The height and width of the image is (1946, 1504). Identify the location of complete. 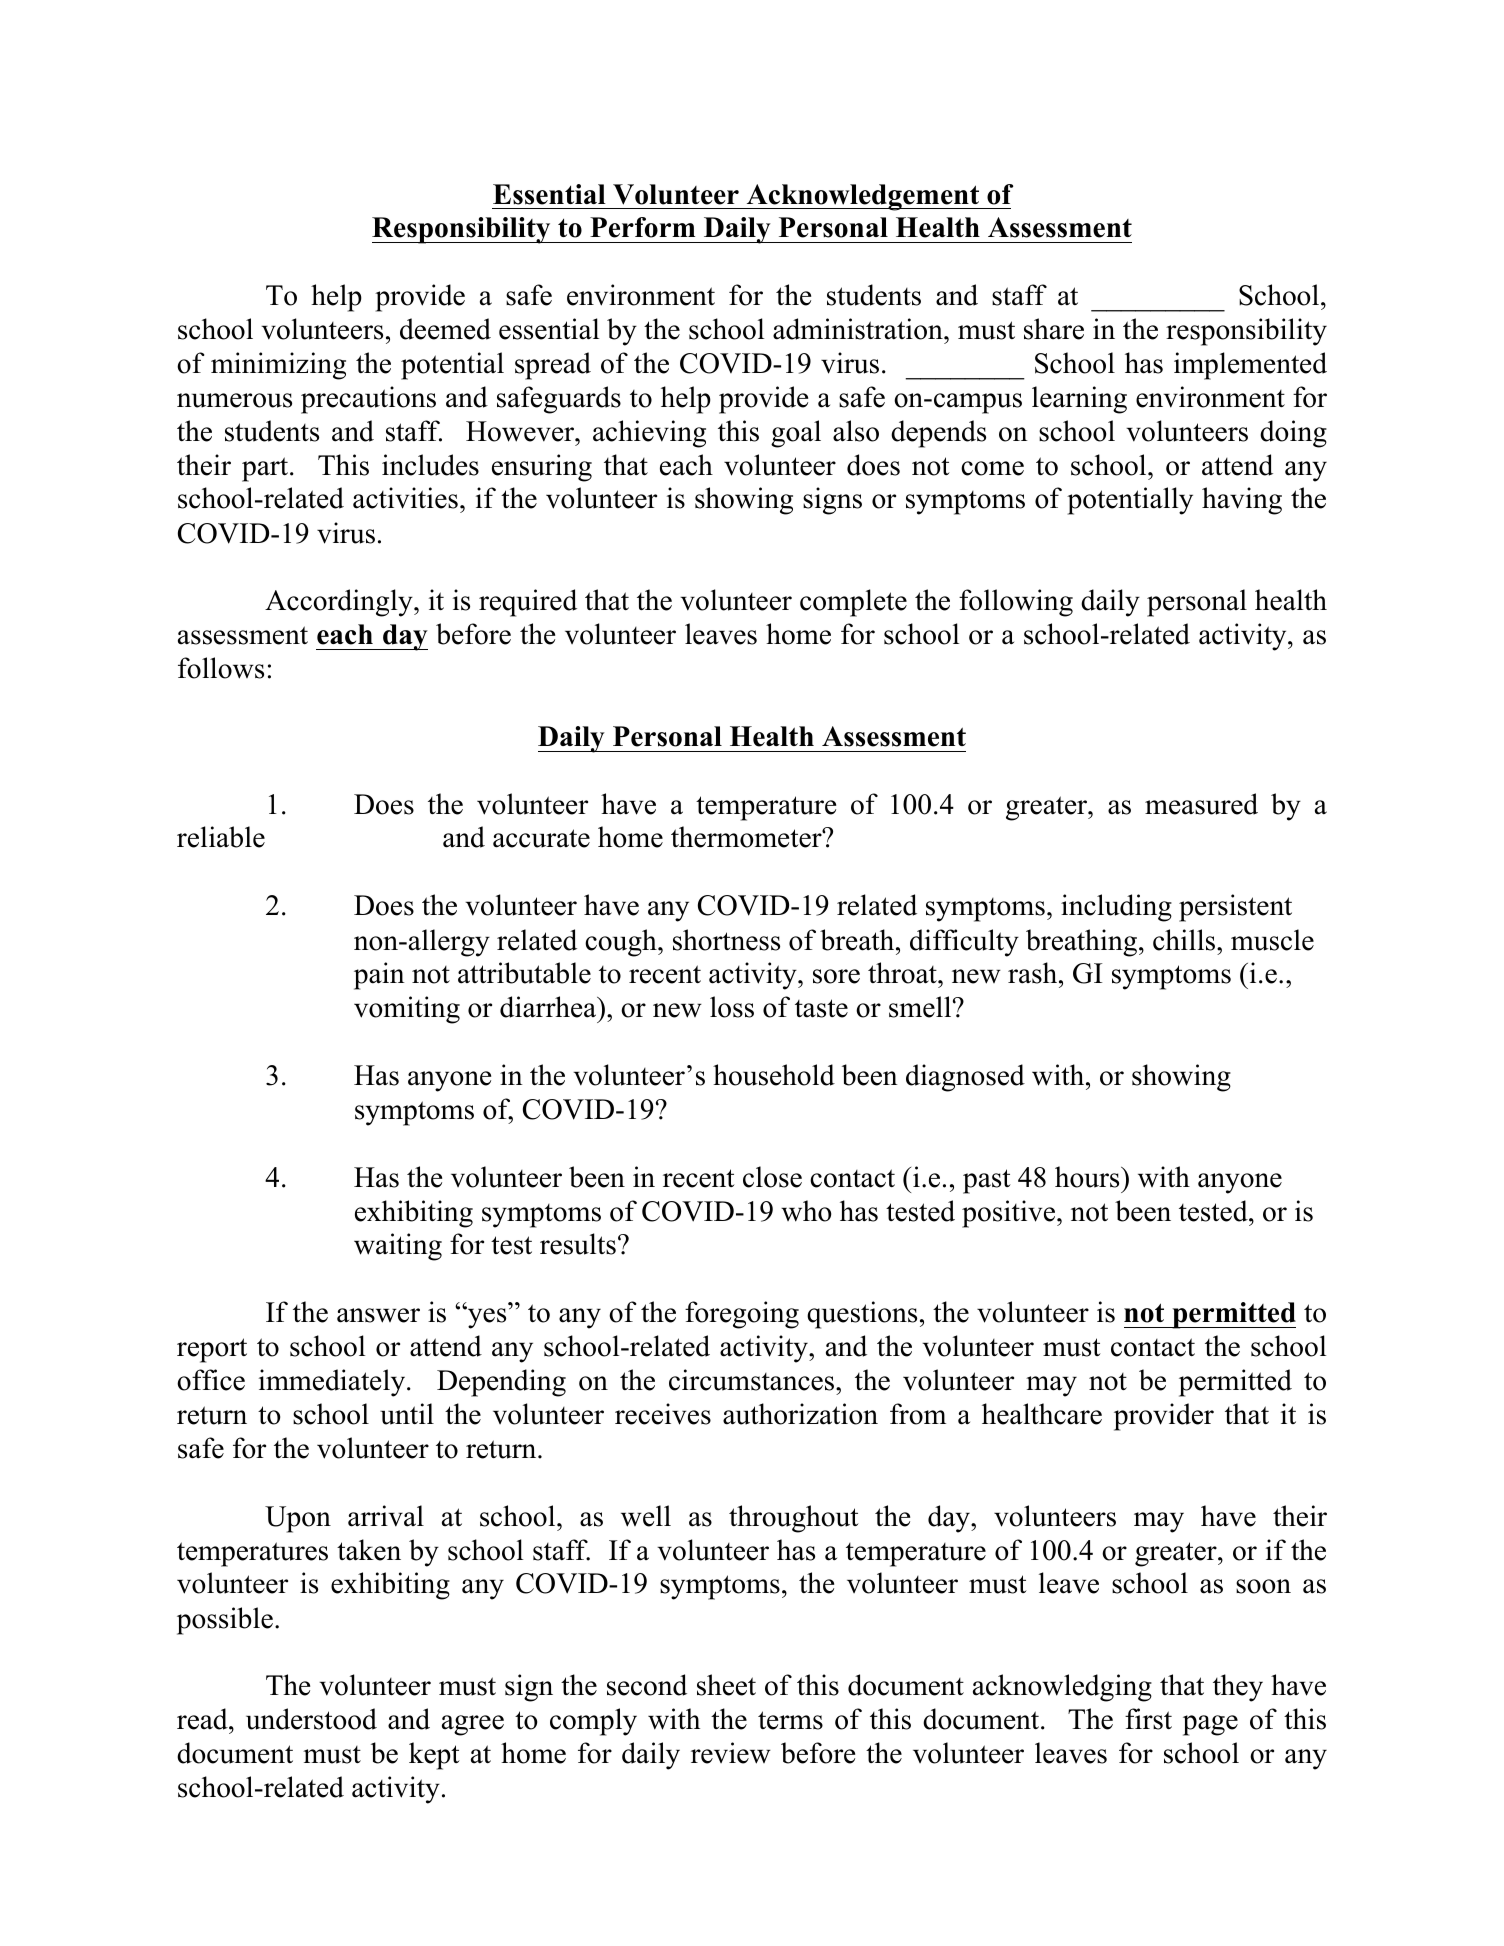
(853, 603).
